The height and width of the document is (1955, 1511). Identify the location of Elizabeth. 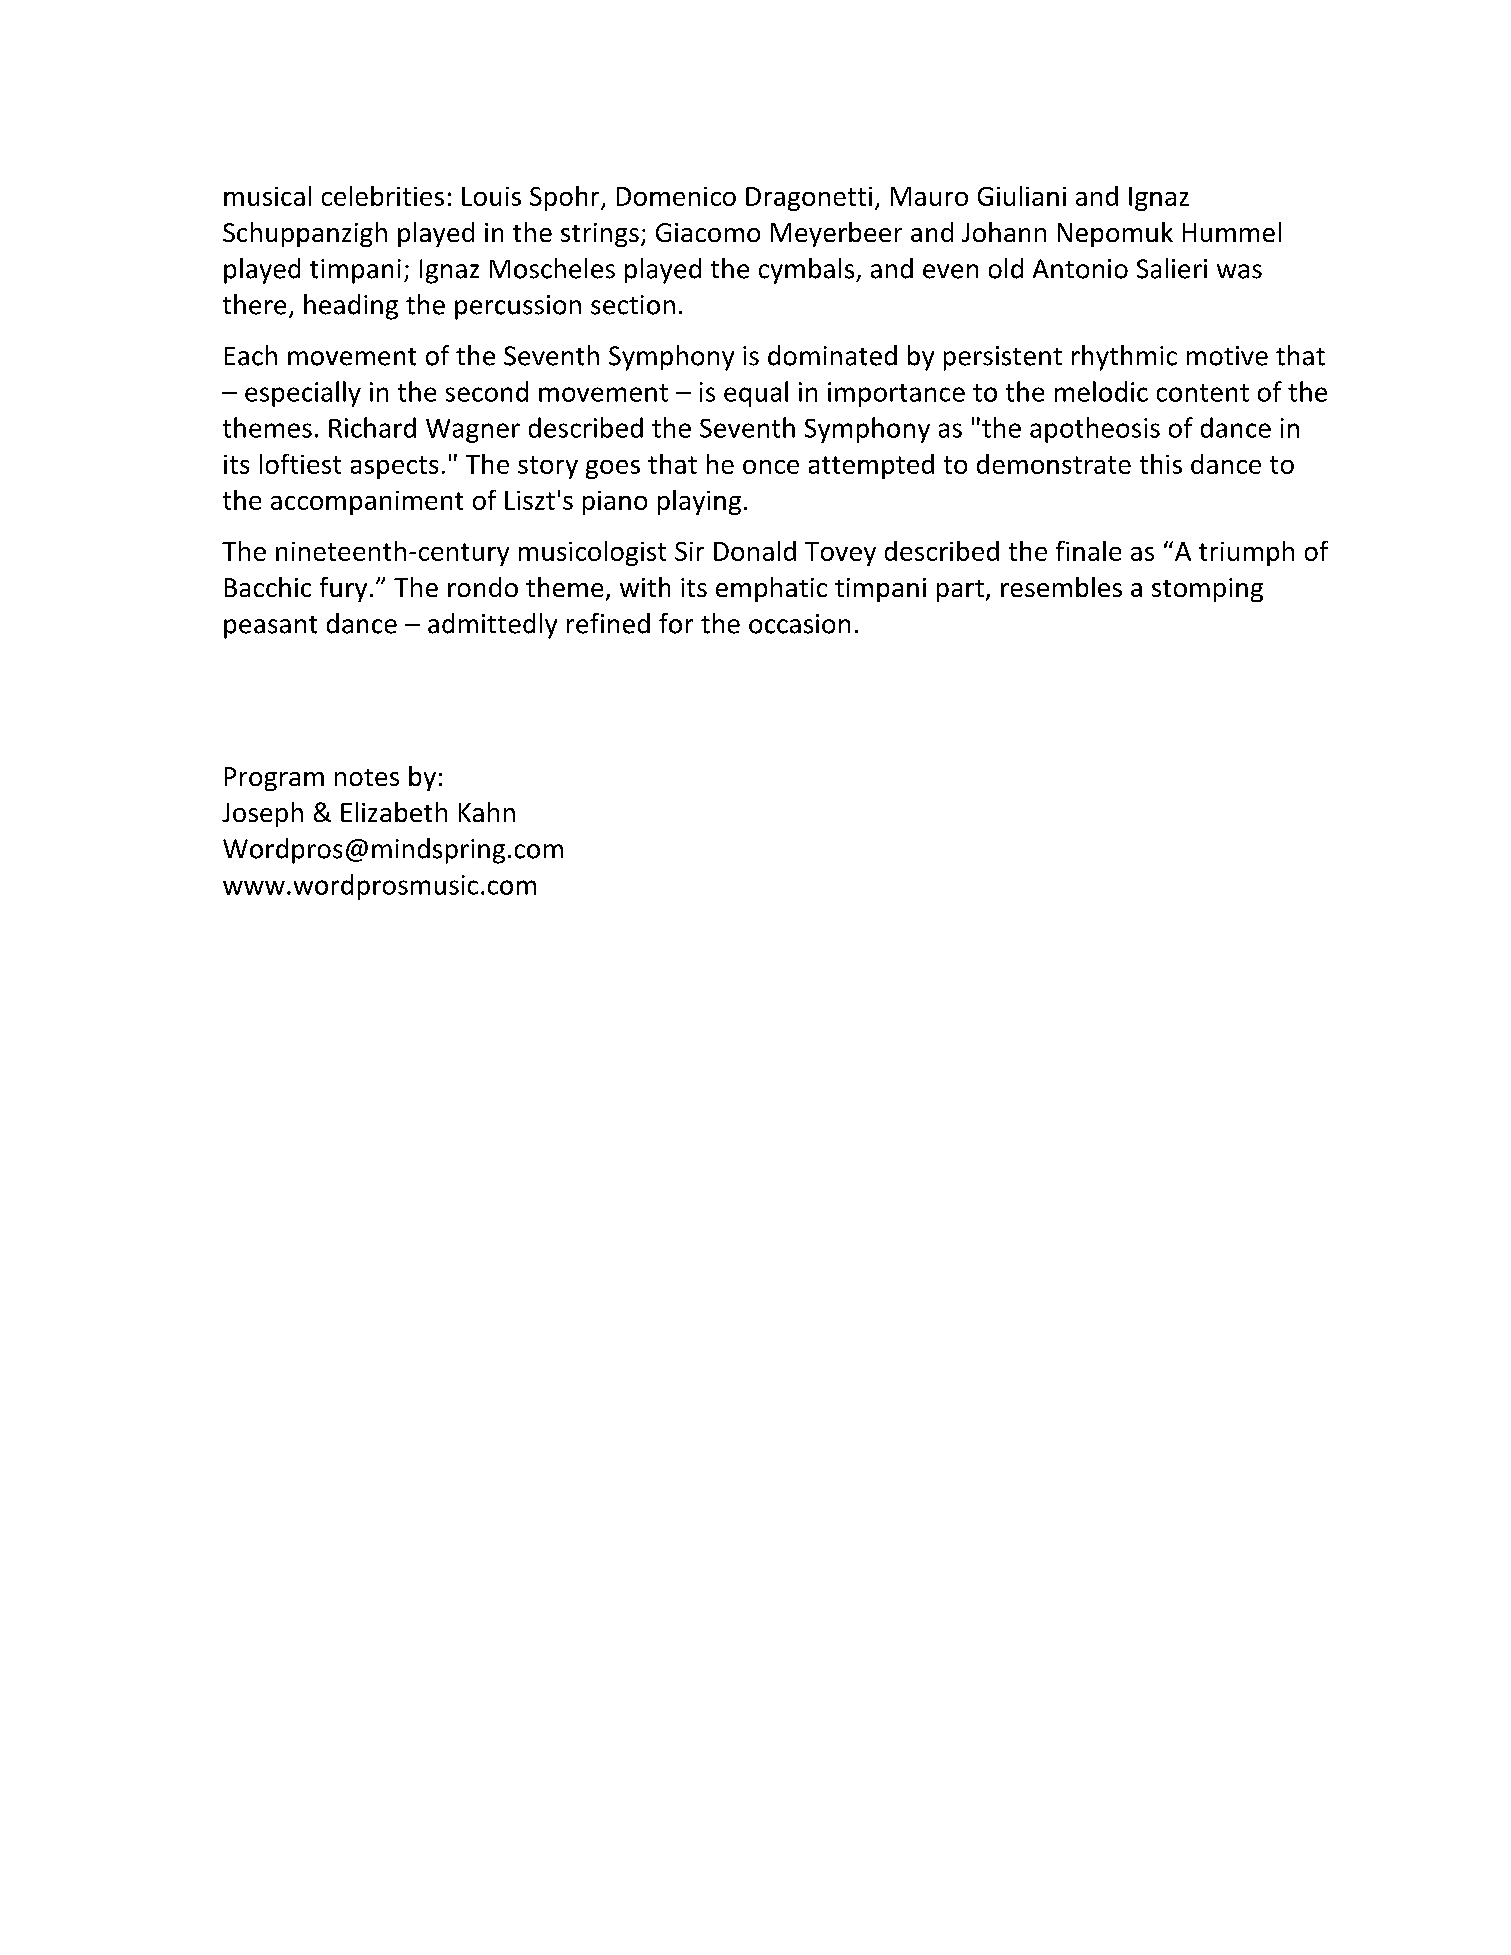
(394, 812).
